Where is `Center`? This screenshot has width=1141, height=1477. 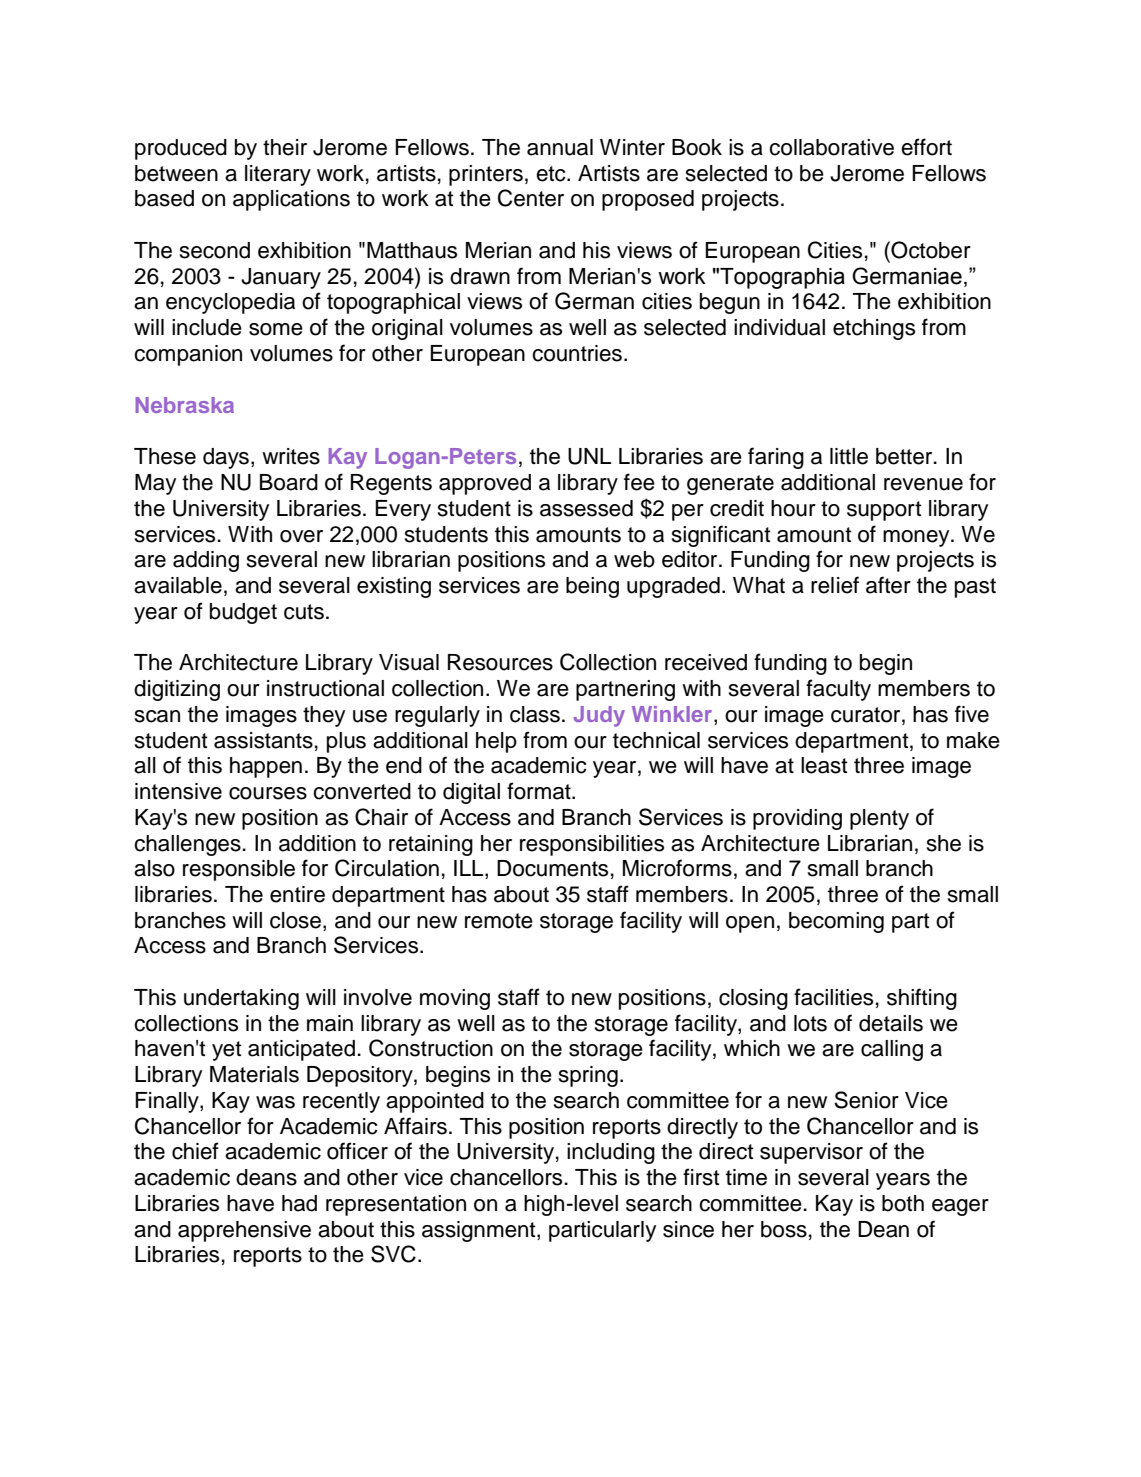
Center is located at coordinates (531, 198).
